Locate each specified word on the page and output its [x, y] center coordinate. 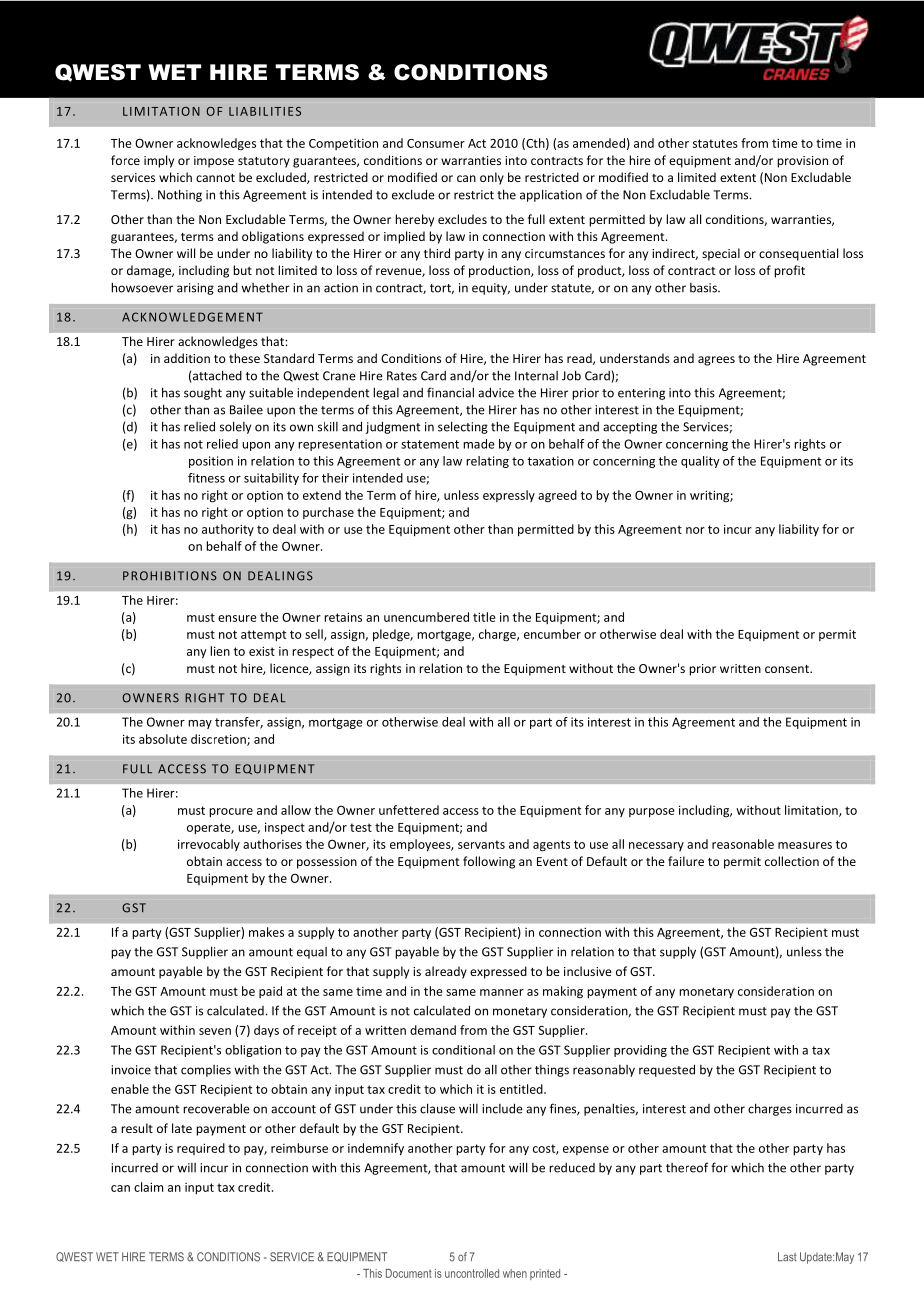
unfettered [409, 810]
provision [802, 162]
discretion [219, 740]
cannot [215, 178]
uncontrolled [472, 1273]
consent [788, 669]
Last [787, 1257]
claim [148, 1187]
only [492, 178]
